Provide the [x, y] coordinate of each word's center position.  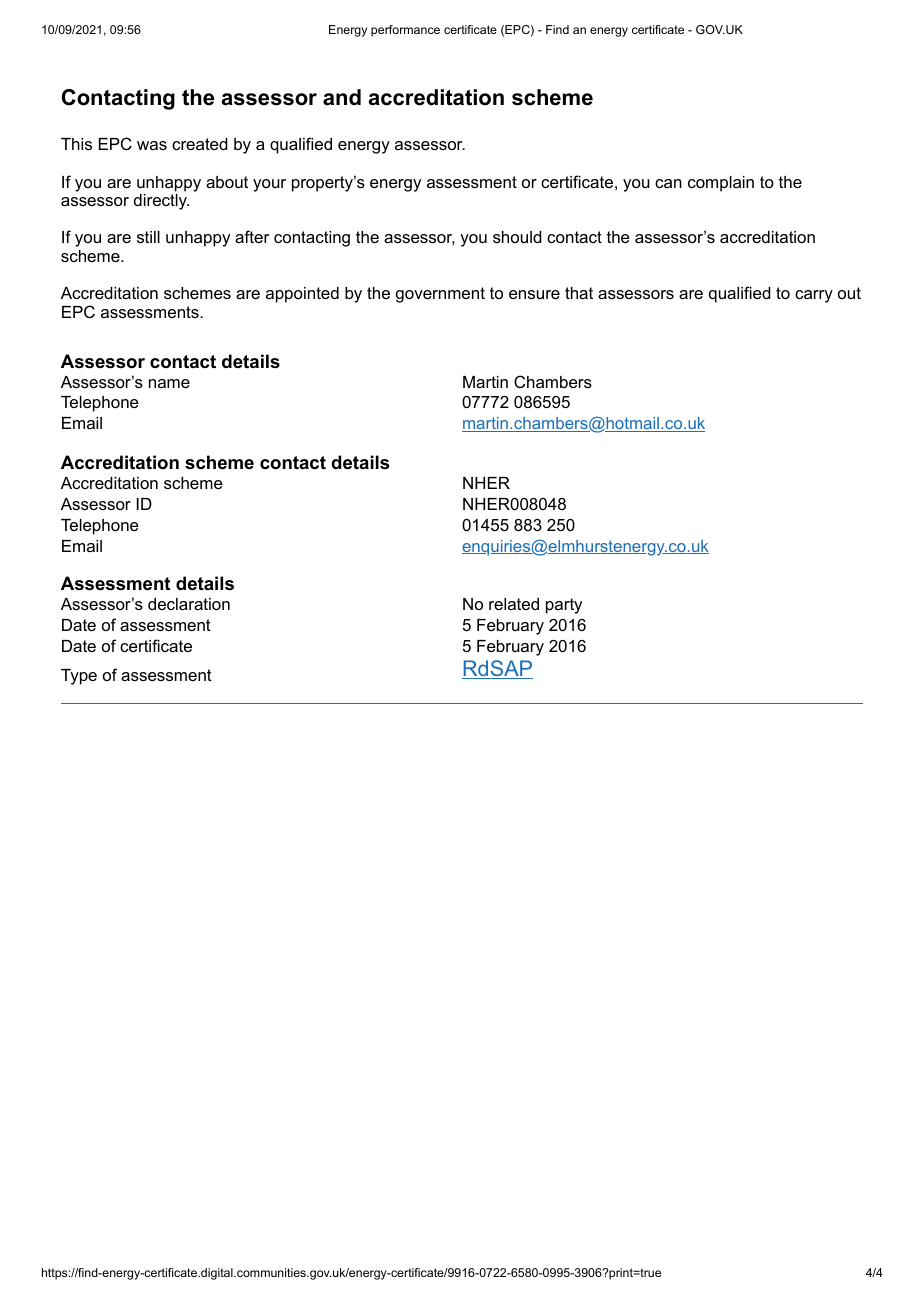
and [342, 97]
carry [814, 296]
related [514, 604]
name [169, 383]
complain [721, 184]
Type [79, 677]
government [440, 295]
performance [405, 31]
